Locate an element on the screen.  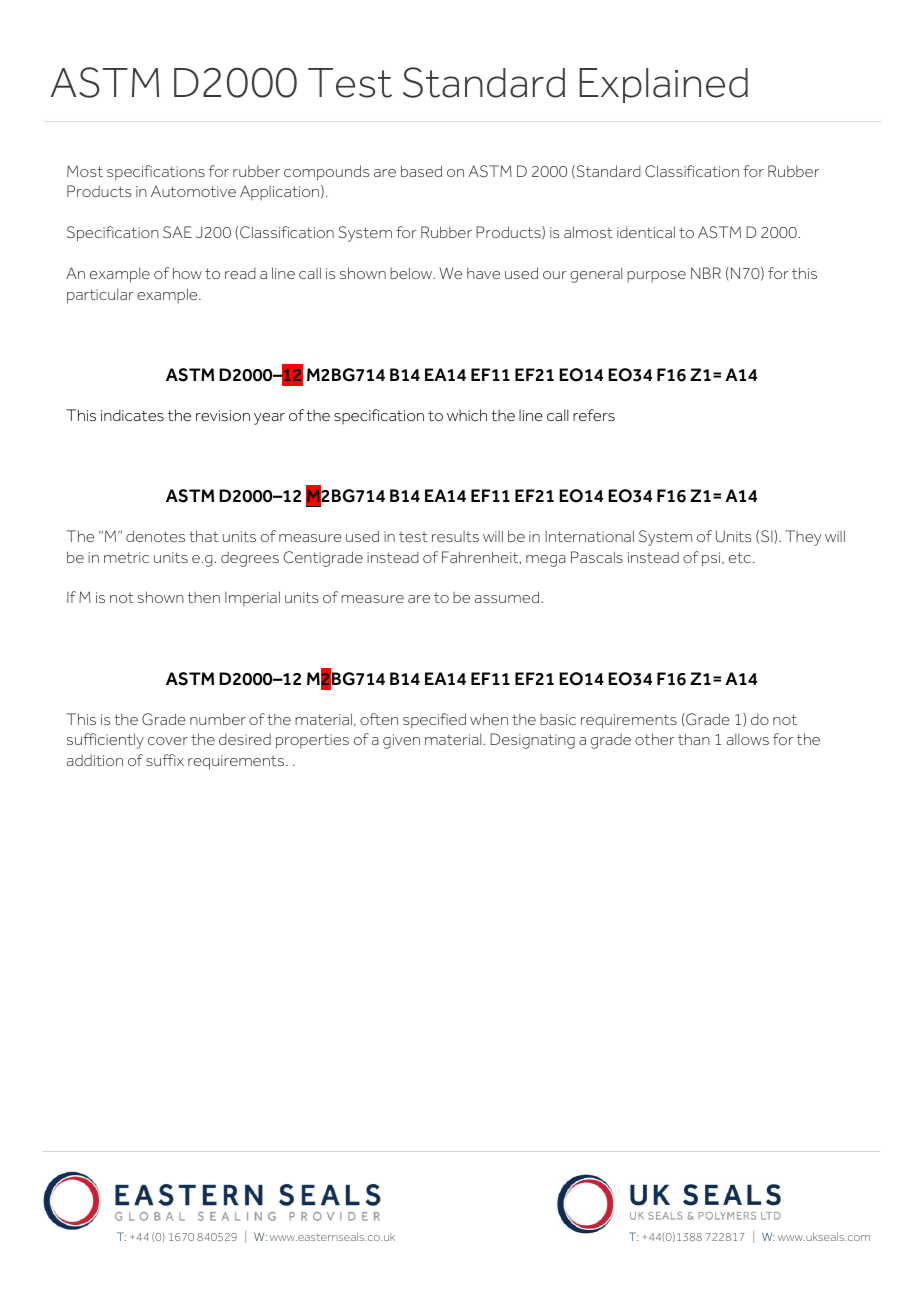
results is located at coordinates (455, 536).
